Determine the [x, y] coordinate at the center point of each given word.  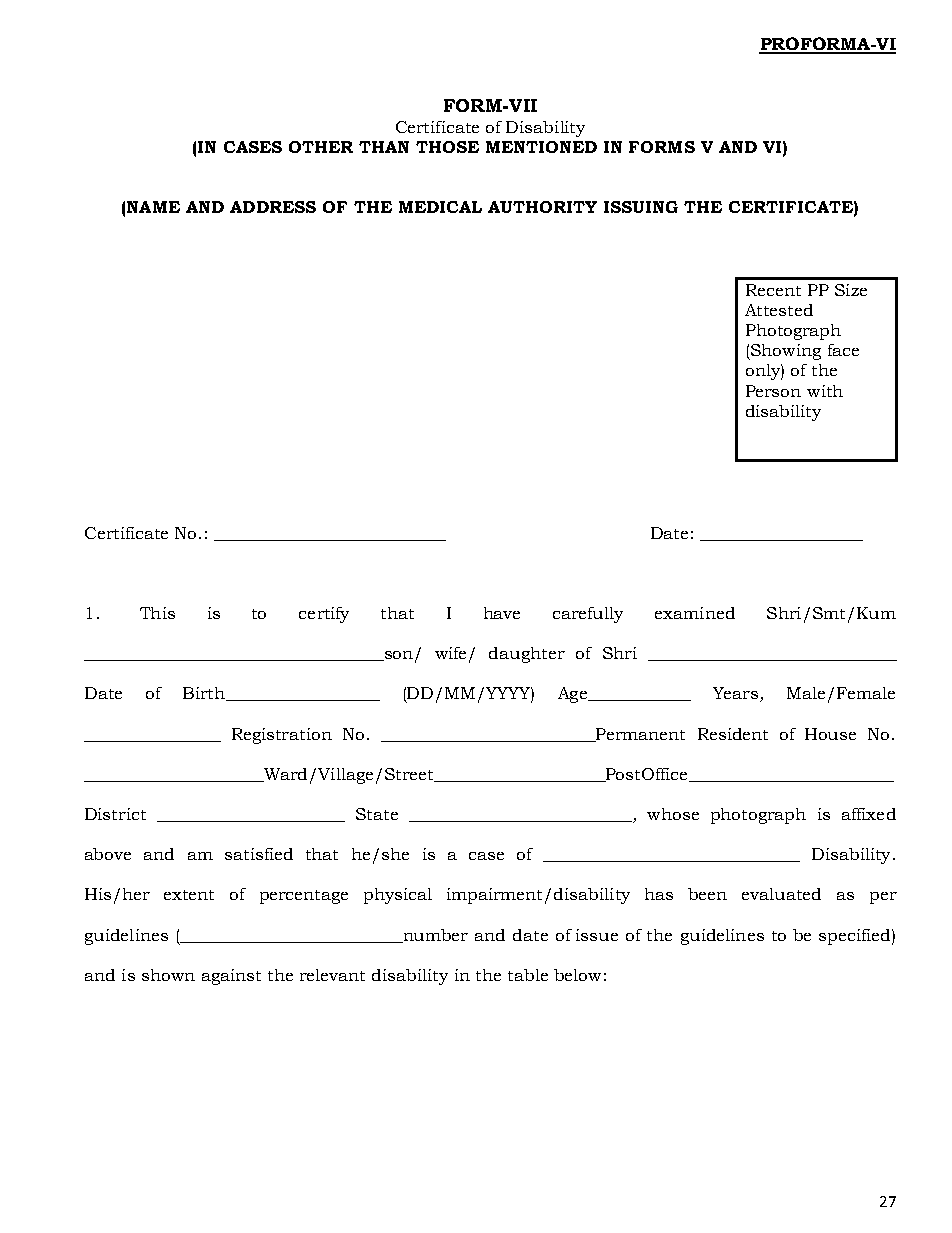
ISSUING [641, 207]
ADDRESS [273, 207]
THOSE [447, 147]
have [502, 613]
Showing [785, 352]
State [377, 814]
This [157, 613]
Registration [282, 736]
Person [773, 391]
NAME [153, 207]
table [528, 975]
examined [695, 613]
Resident [733, 734]
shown [168, 975]
